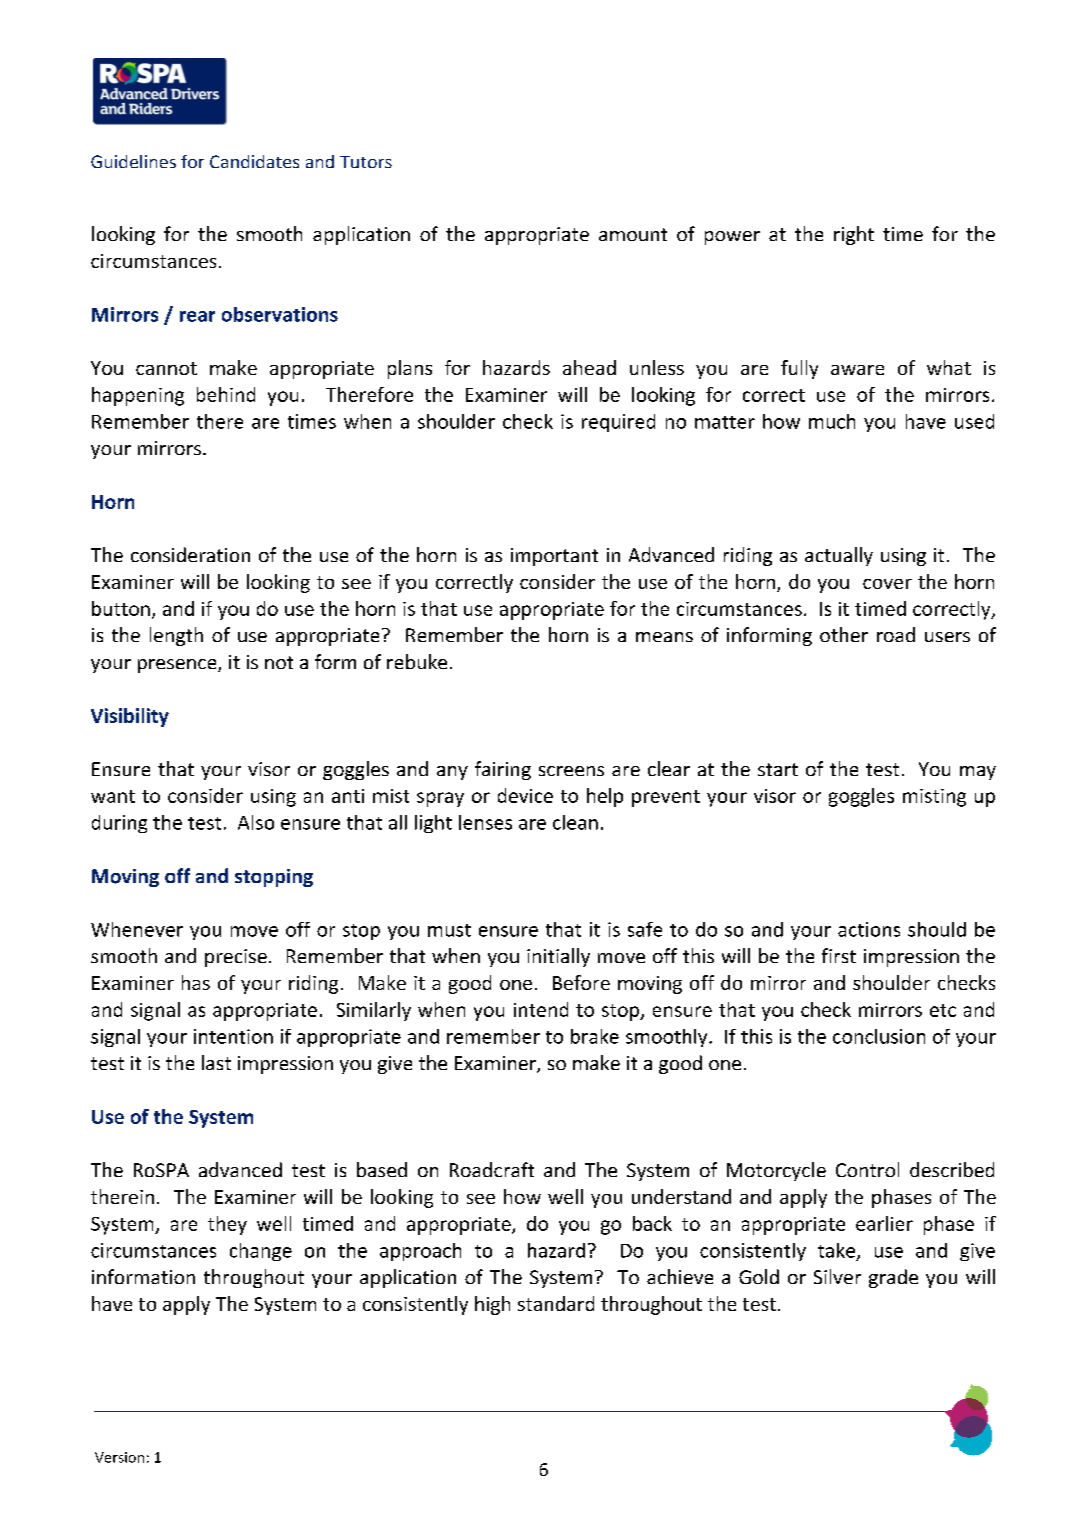  I want to click on presence, so click(178, 666).
